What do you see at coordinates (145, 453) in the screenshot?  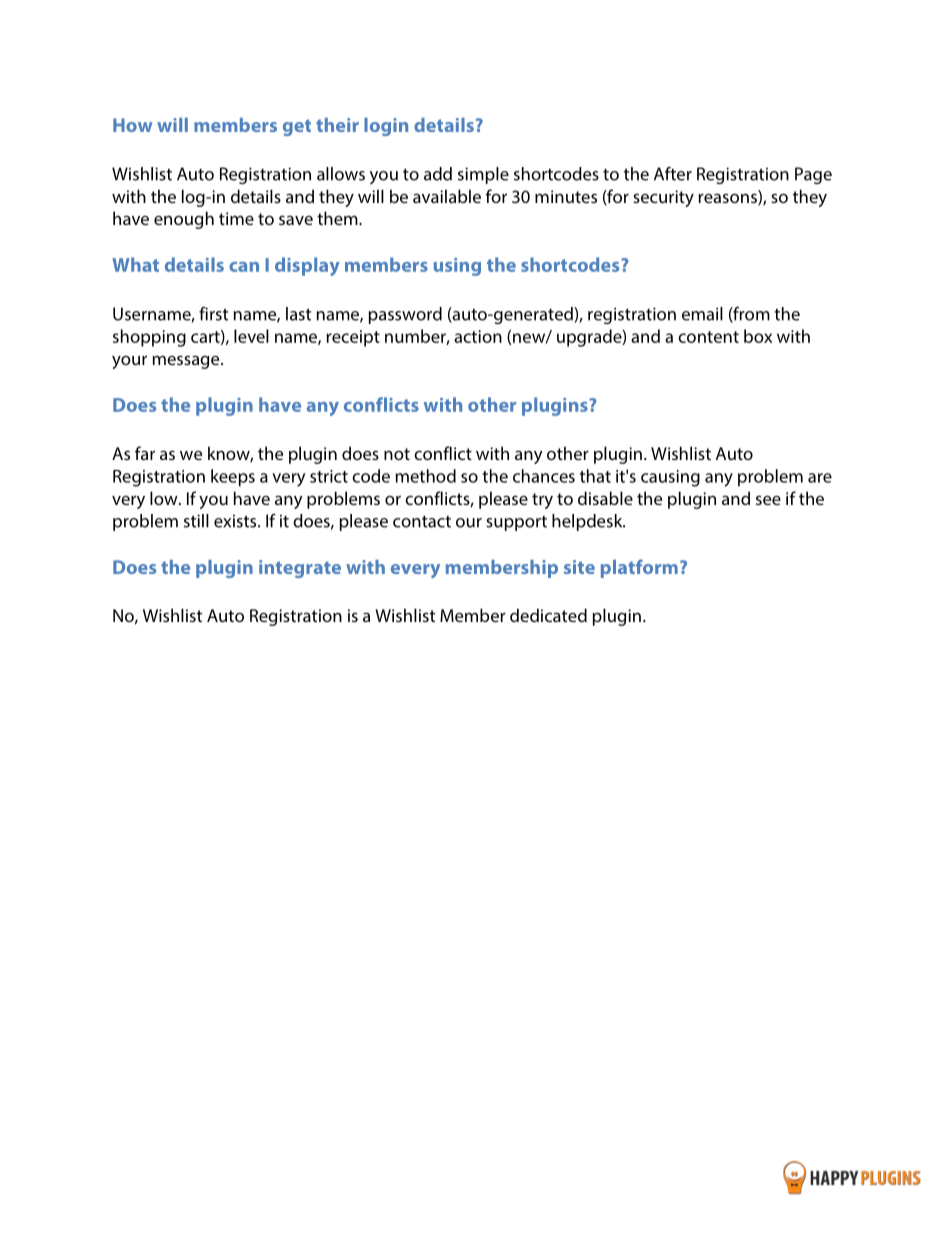 I see `far` at bounding box center [145, 453].
